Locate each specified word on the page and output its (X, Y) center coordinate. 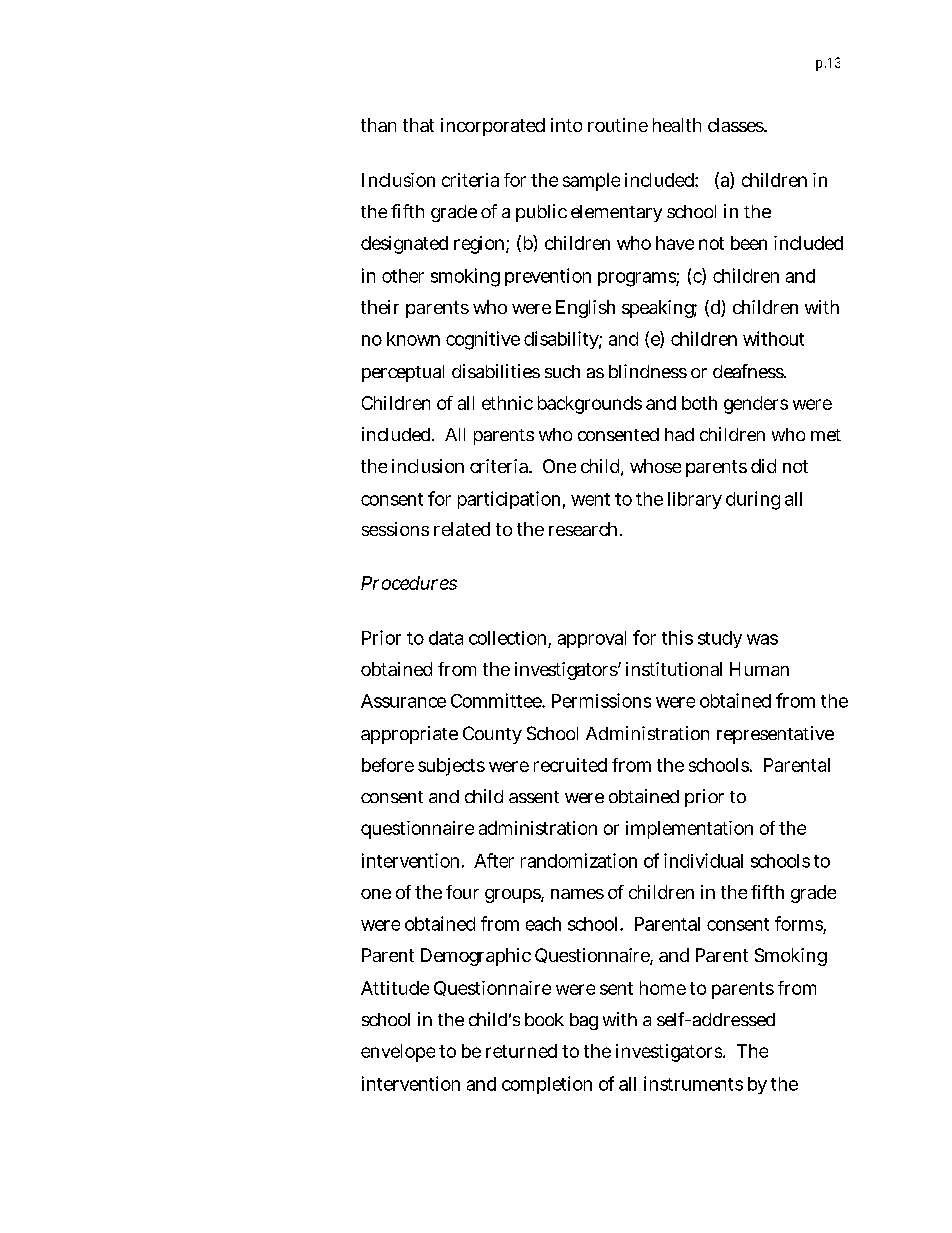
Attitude (395, 988)
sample (591, 182)
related (462, 529)
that (418, 125)
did (763, 466)
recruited (570, 765)
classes (737, 125)
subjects (451, 767)
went (590, 499)
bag (584, 1021)
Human (759, 669)
